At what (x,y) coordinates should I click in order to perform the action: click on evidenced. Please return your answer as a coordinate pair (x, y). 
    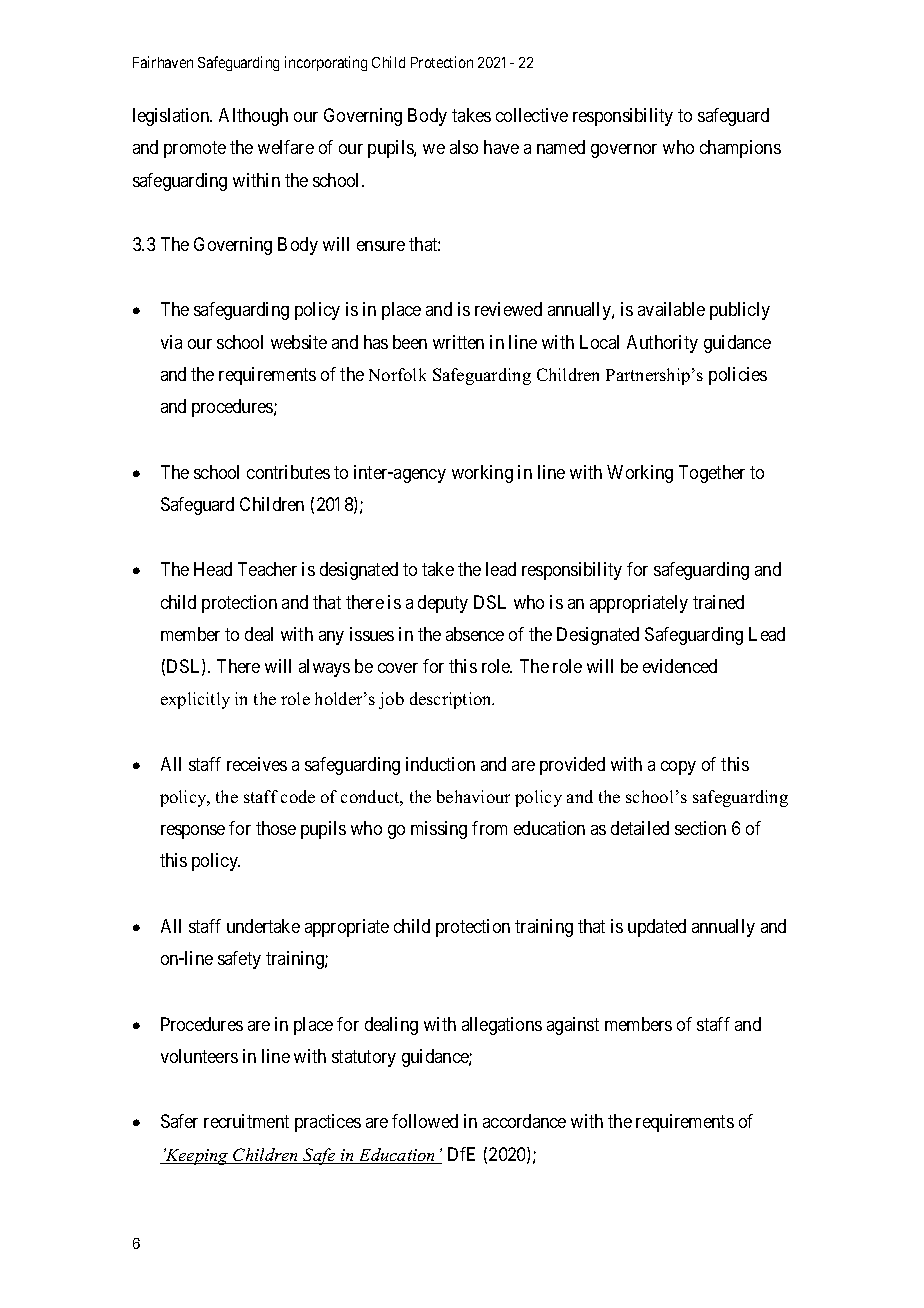
    Looking at the image, I should click on (680, 666).
